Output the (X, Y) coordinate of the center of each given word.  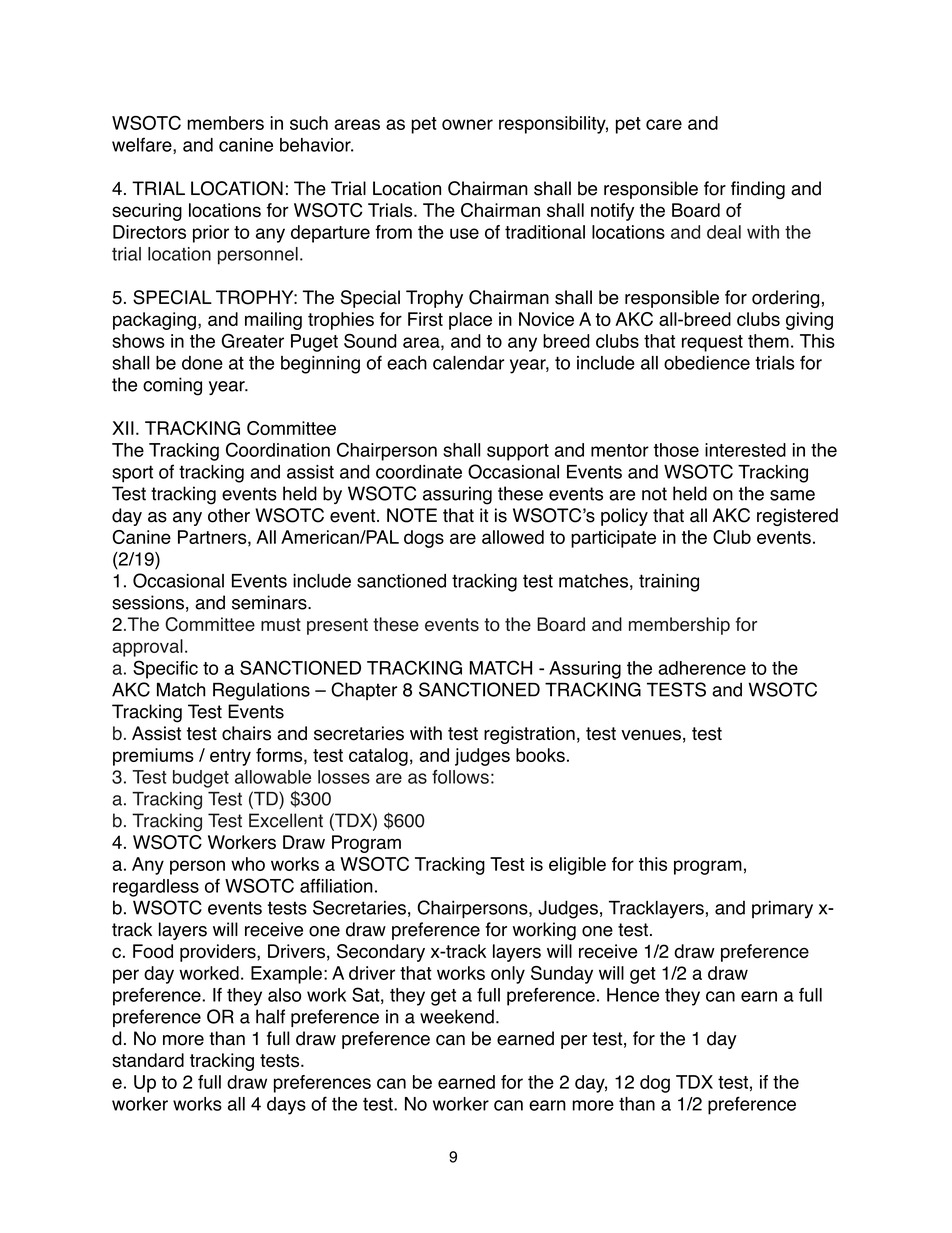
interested (745, 450)
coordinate (419, 472)
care (664, 124)
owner (467, 124)
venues (651, 735)
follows (460, 777)
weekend (457, 1016)
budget (201, 779)
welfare (143, 146)
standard (148, 1060)
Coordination (278, 449)
